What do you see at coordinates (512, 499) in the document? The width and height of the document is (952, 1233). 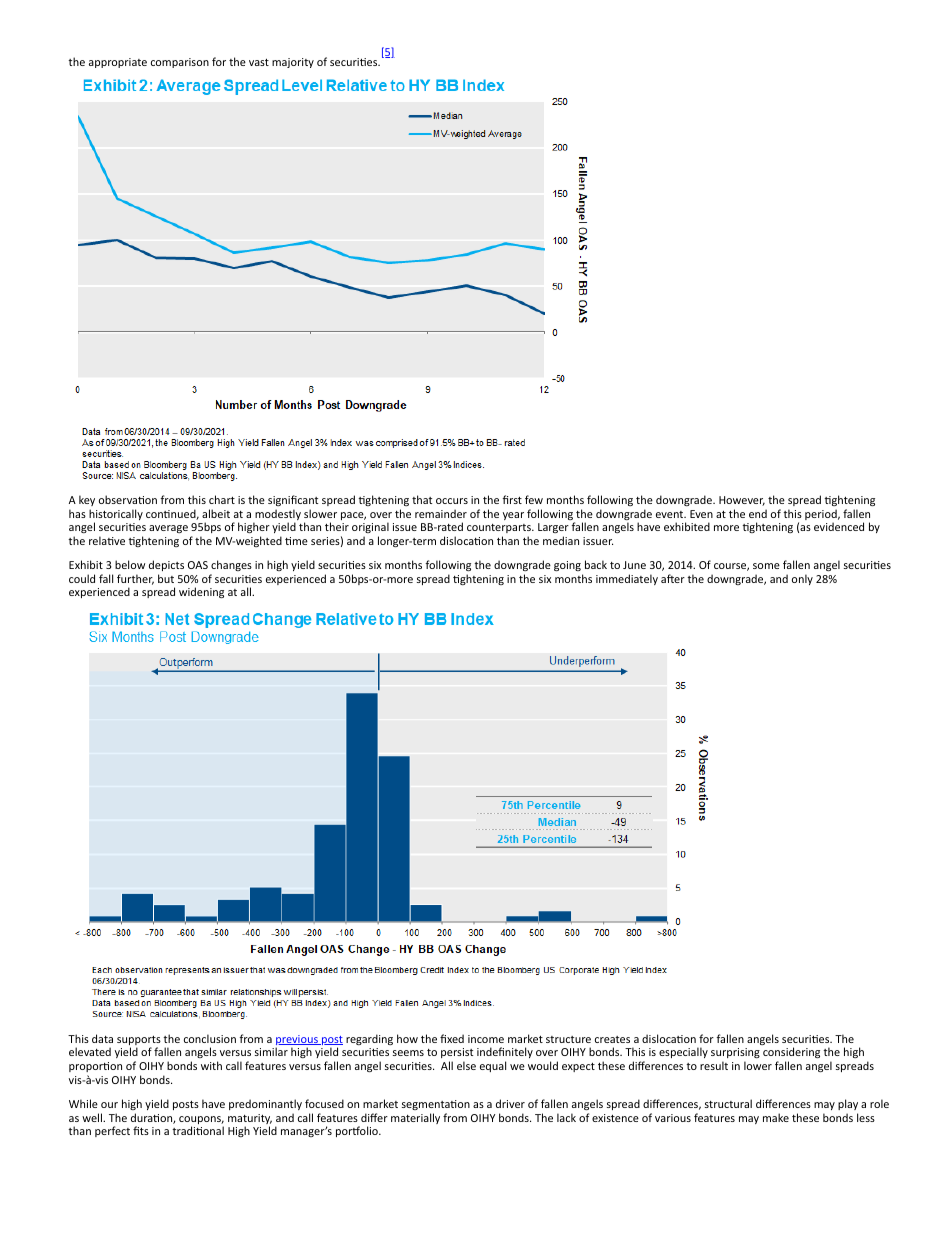 I see `first` at bounding box center [512, 499].
